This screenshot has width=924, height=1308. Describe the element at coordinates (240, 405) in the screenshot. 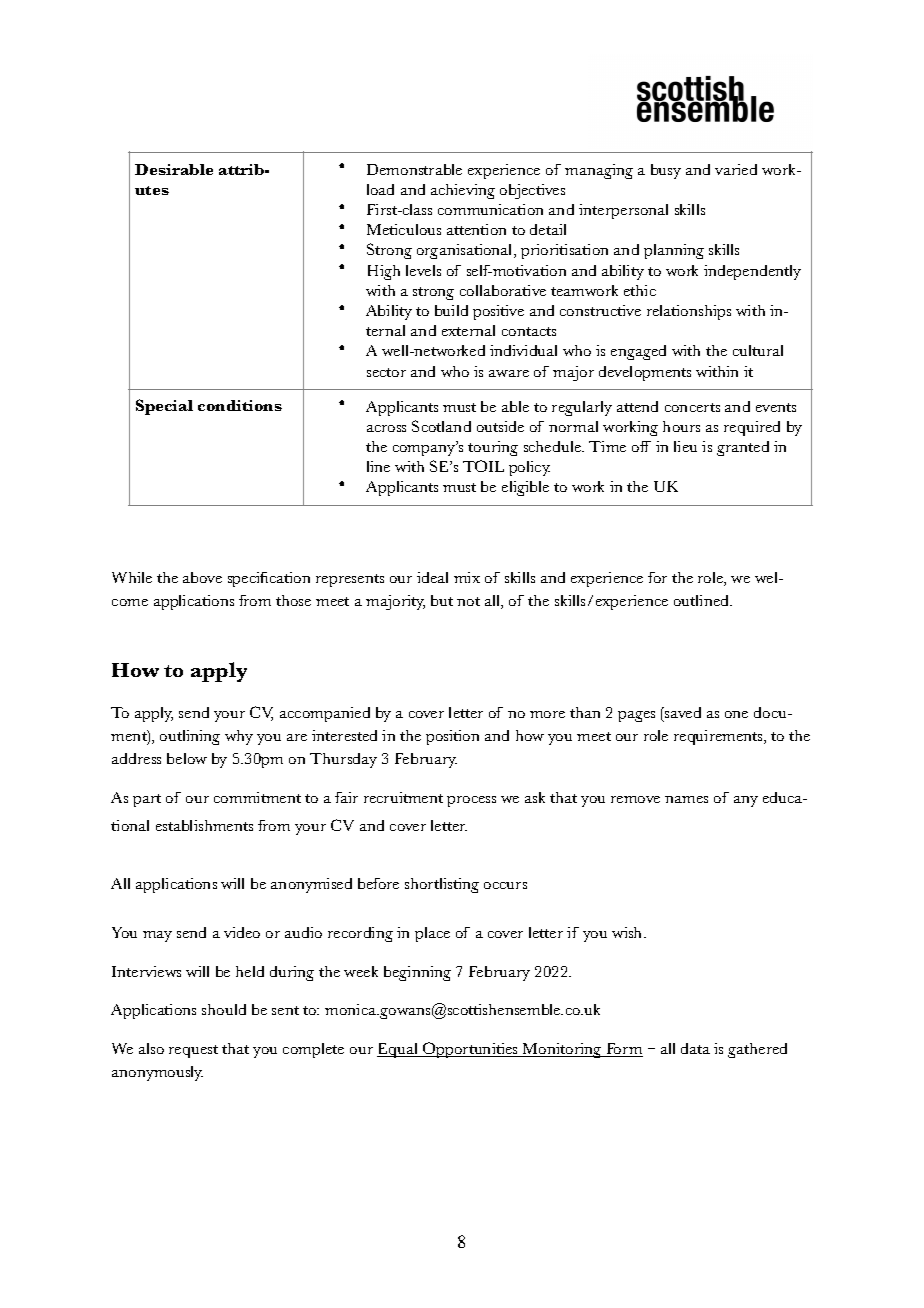

I see `conditions` at that location.
